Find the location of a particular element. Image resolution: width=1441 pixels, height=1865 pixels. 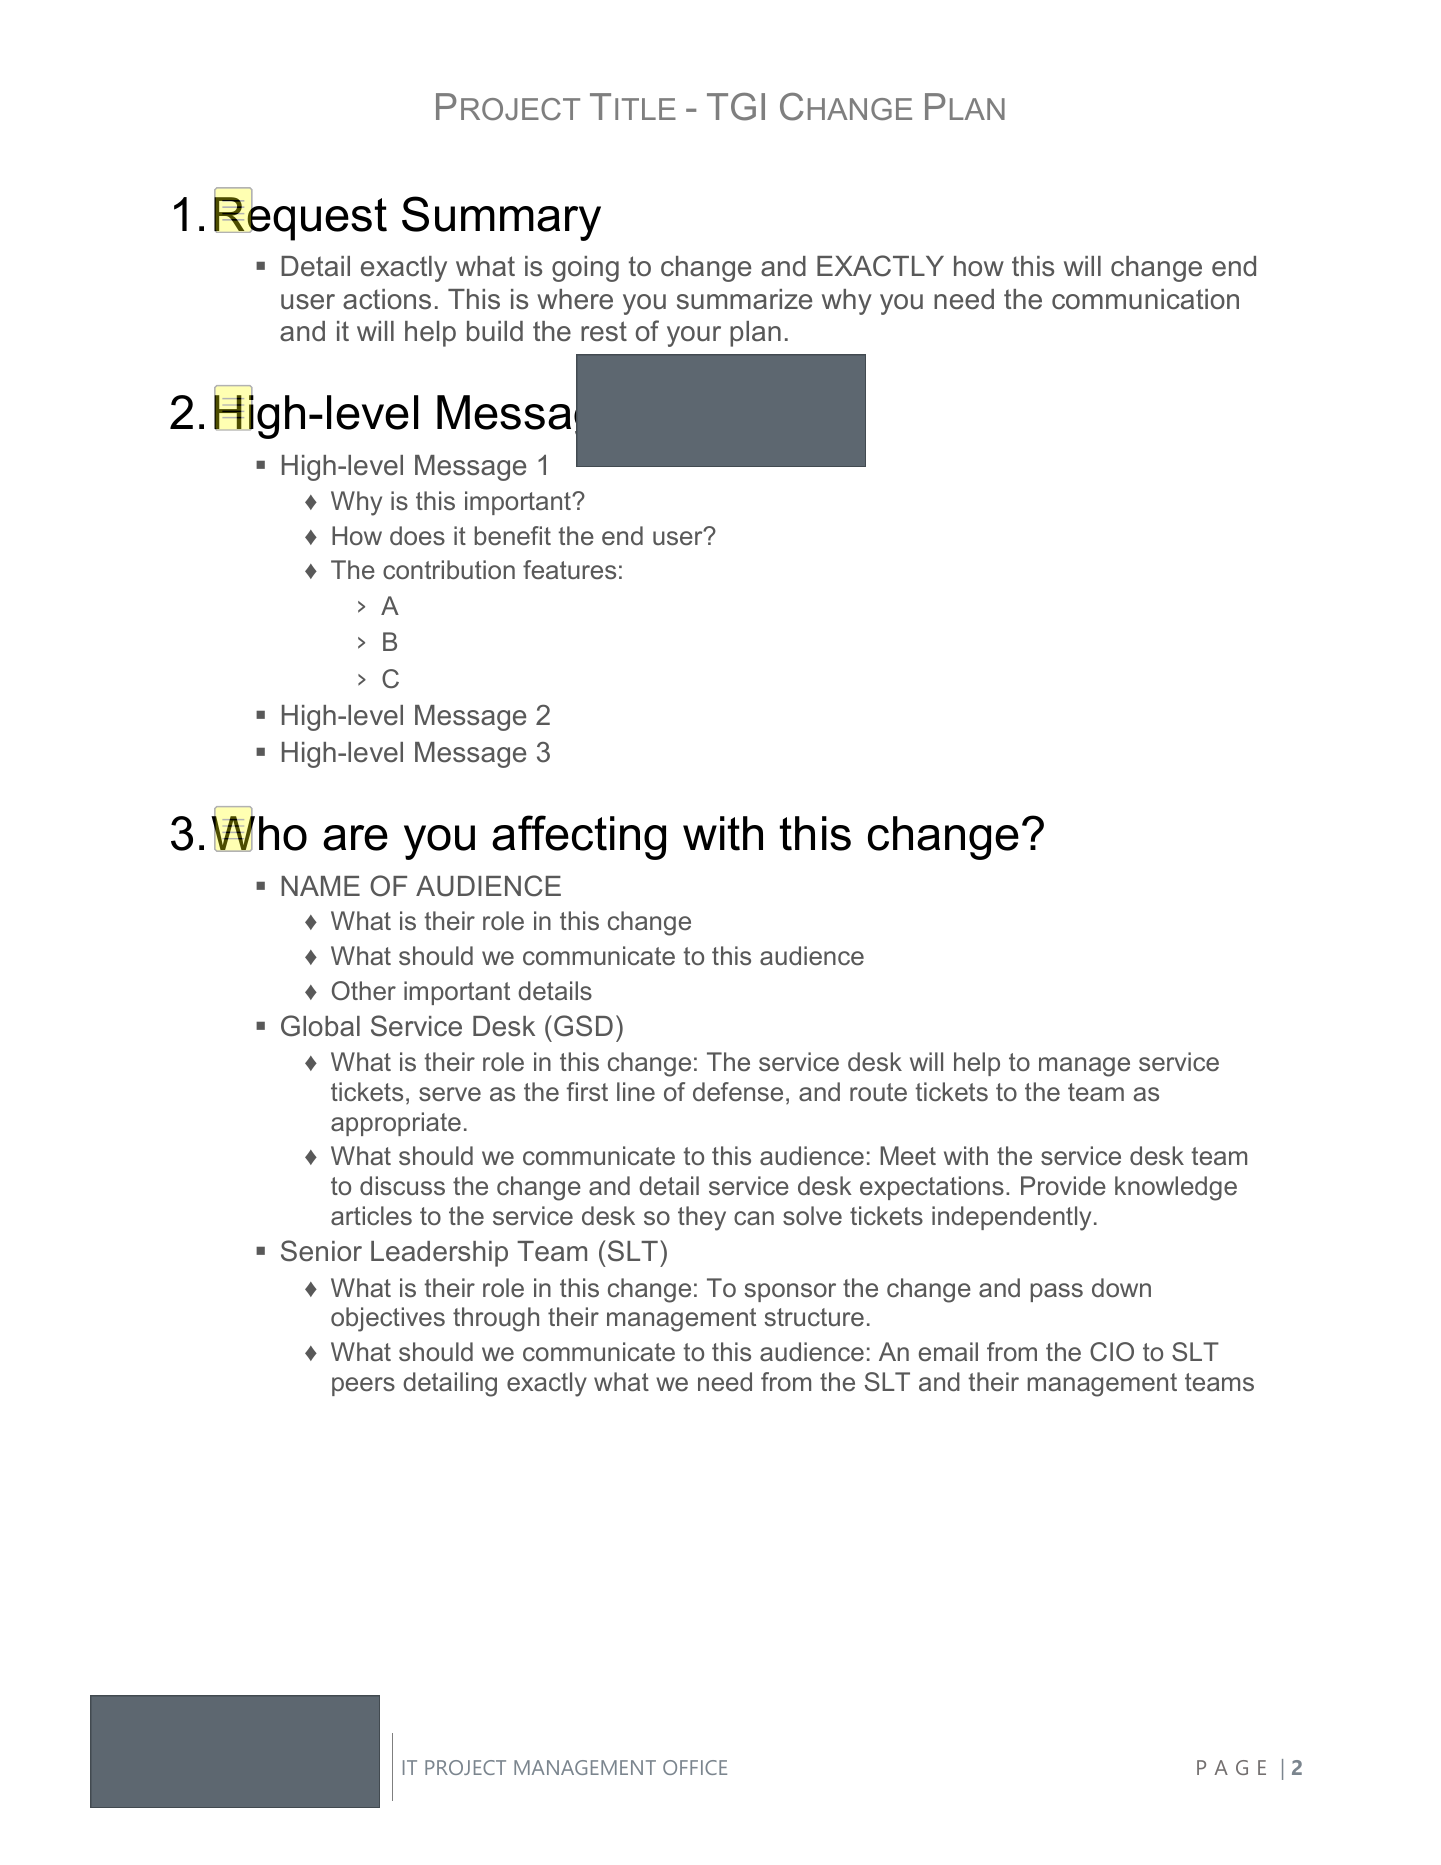

OFFICE is located at coordinates (695, 1767).
